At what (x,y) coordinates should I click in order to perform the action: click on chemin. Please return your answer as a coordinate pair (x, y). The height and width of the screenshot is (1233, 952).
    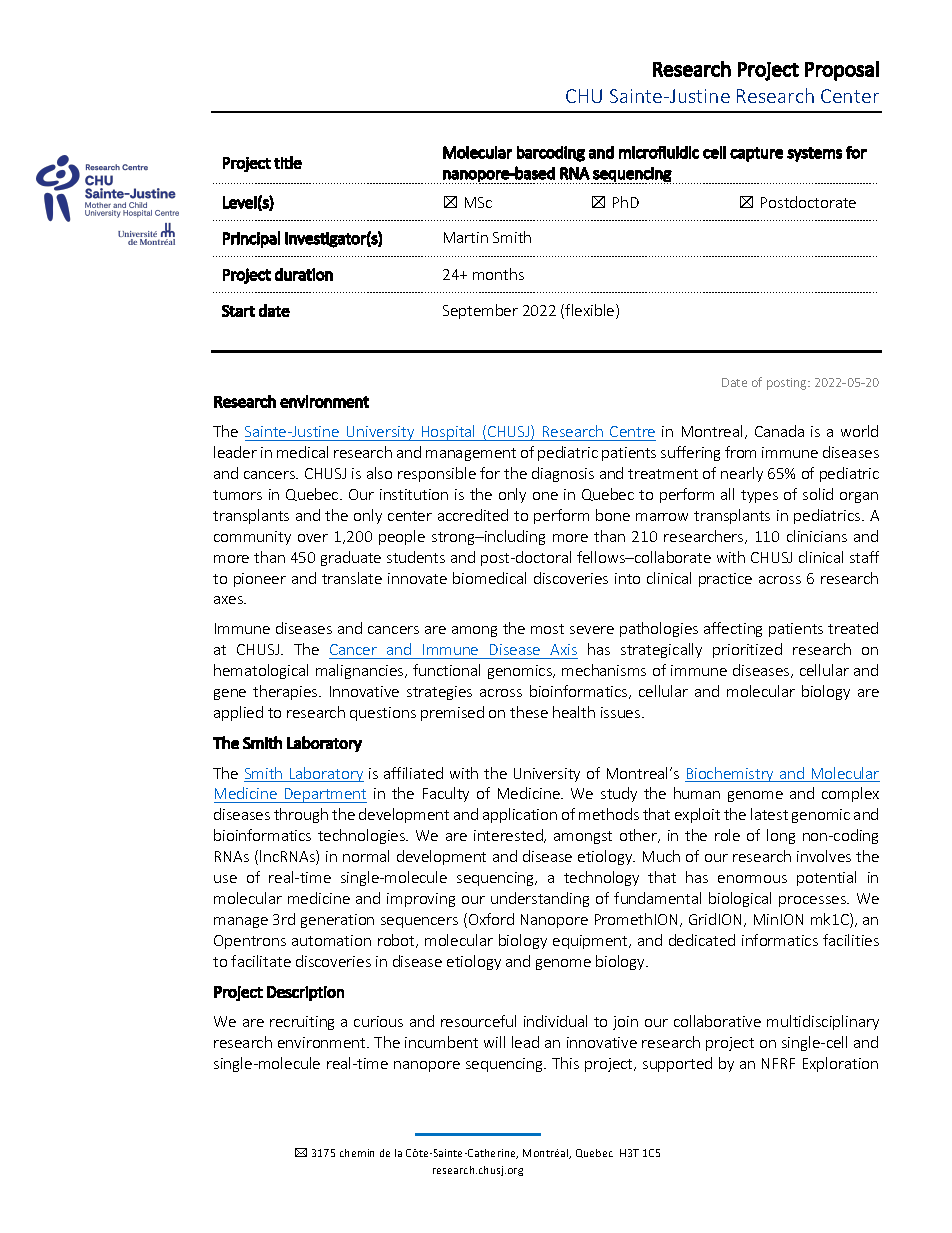
    Looking at the image, I should click on (357, 1153).
